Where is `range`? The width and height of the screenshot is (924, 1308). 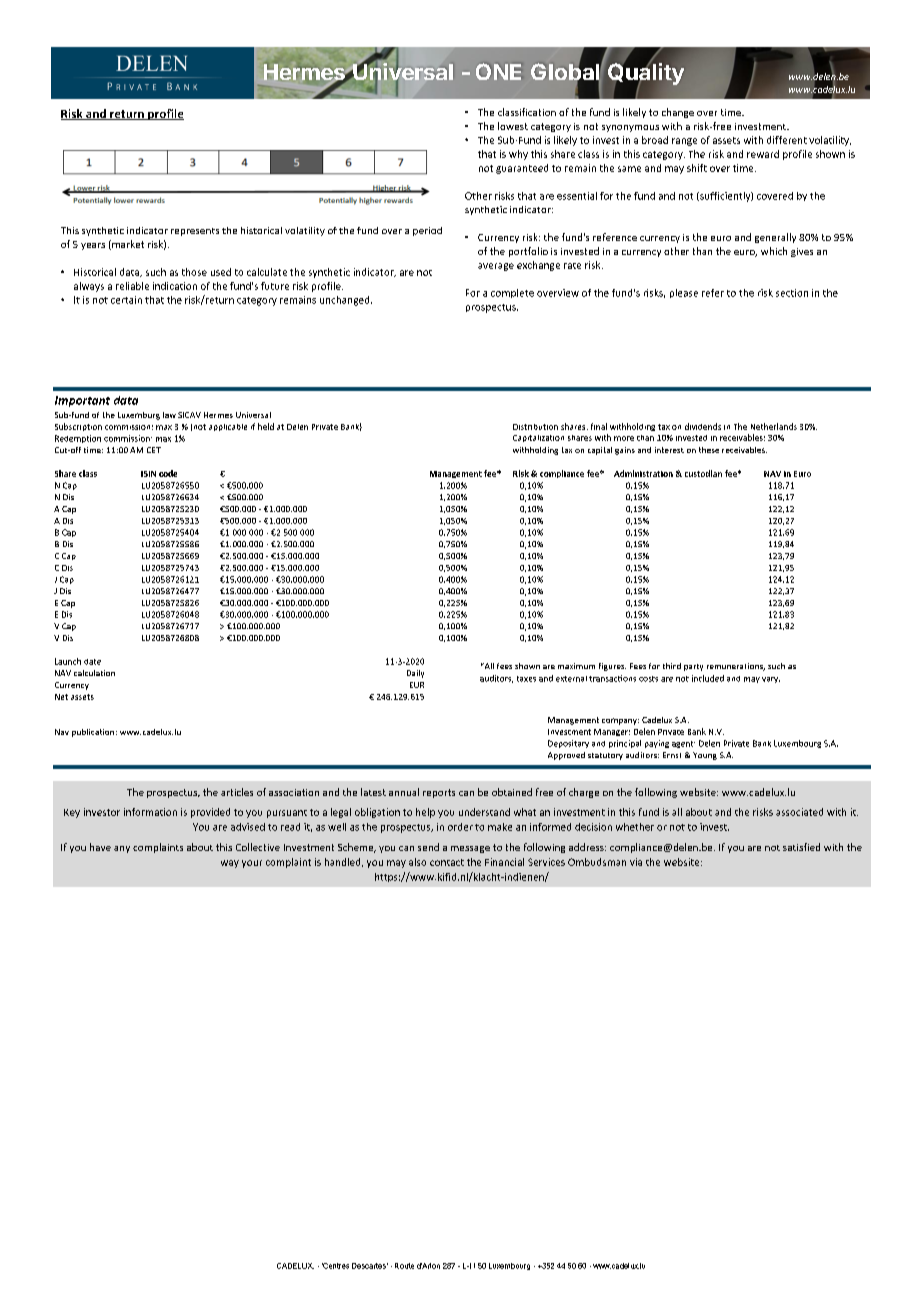
range is located at coordinates (684, 142).
